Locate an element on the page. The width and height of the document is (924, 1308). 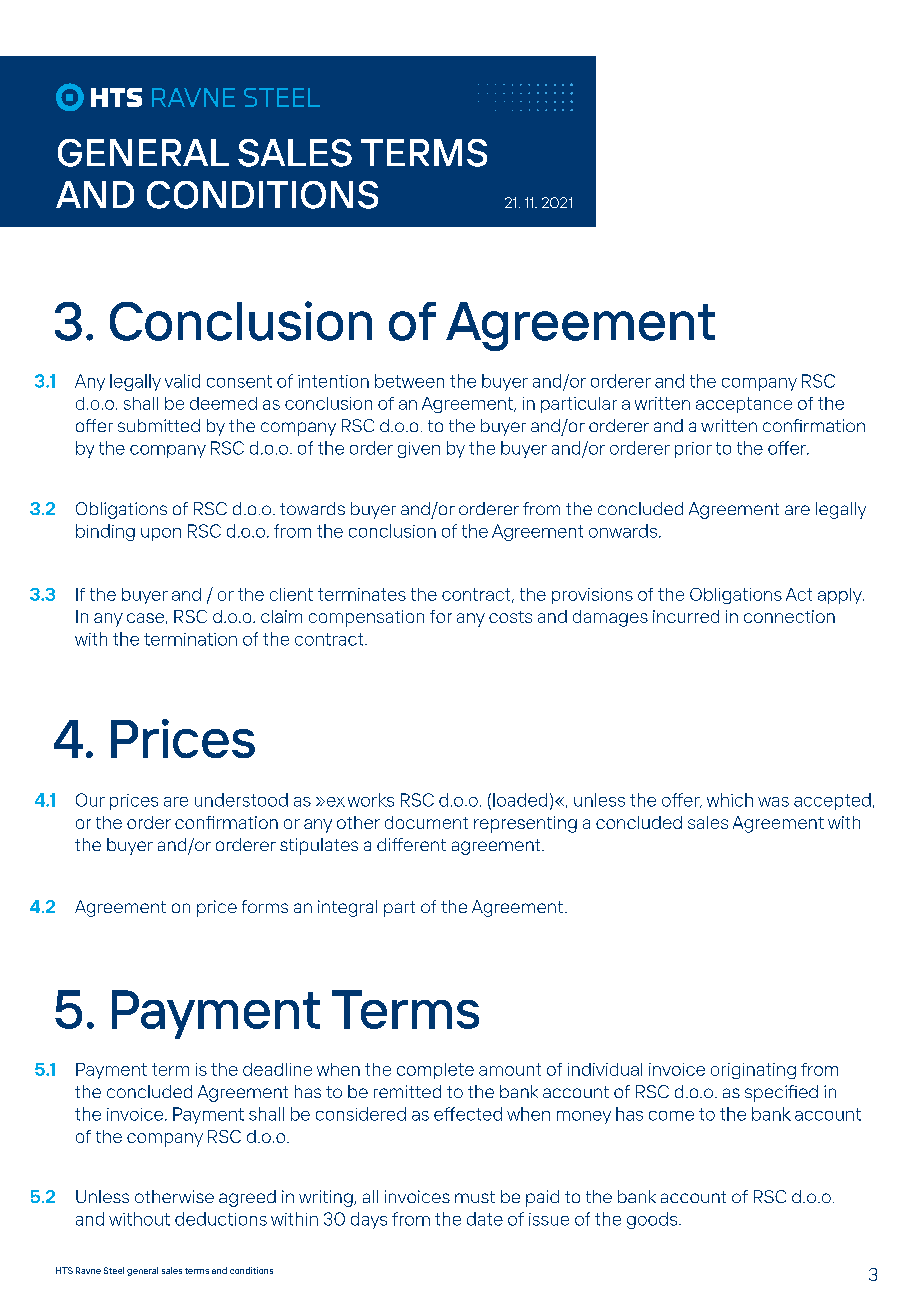
which is located at coordinates (730, 800).
